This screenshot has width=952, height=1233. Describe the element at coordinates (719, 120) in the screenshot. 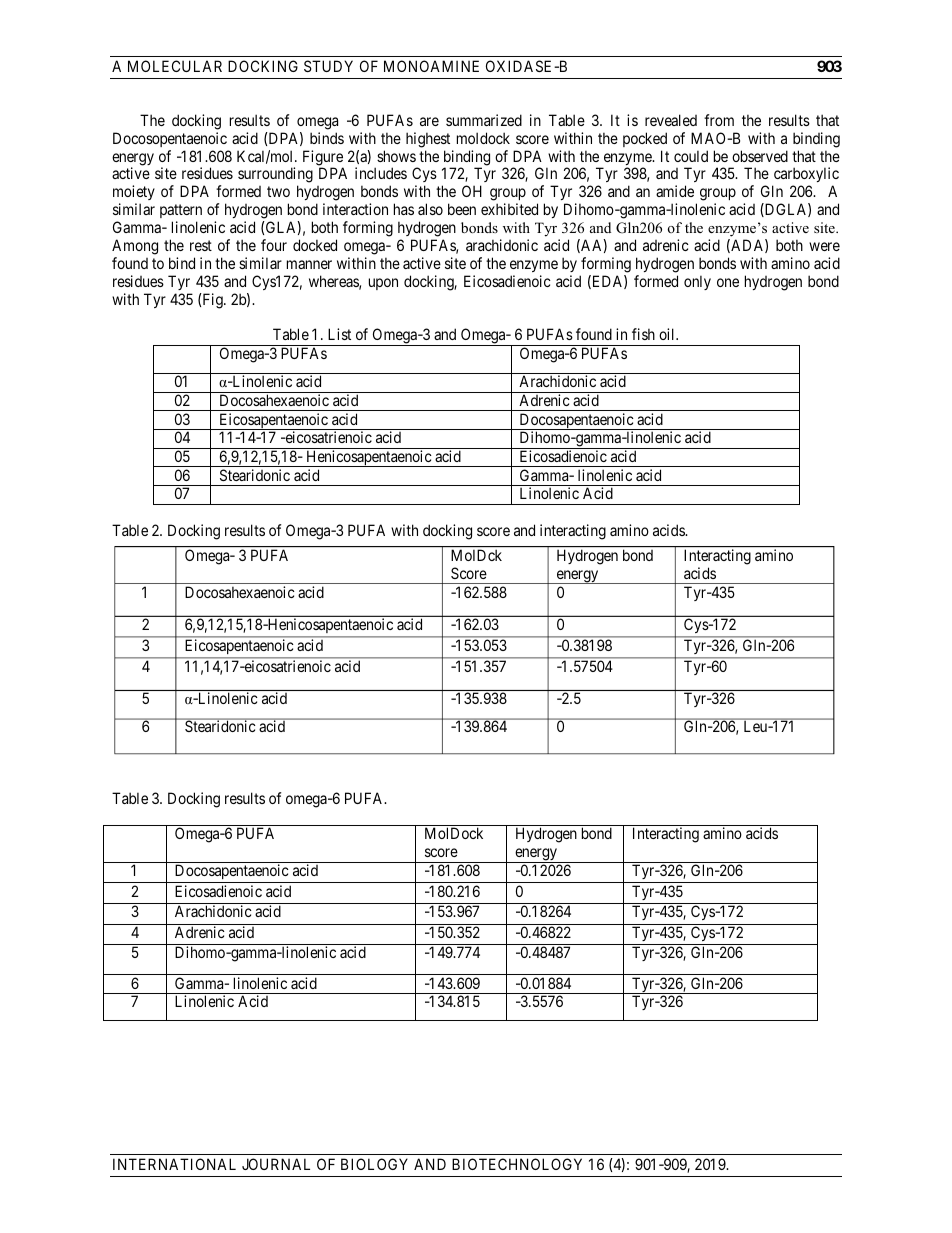

I see `from` at that location.
